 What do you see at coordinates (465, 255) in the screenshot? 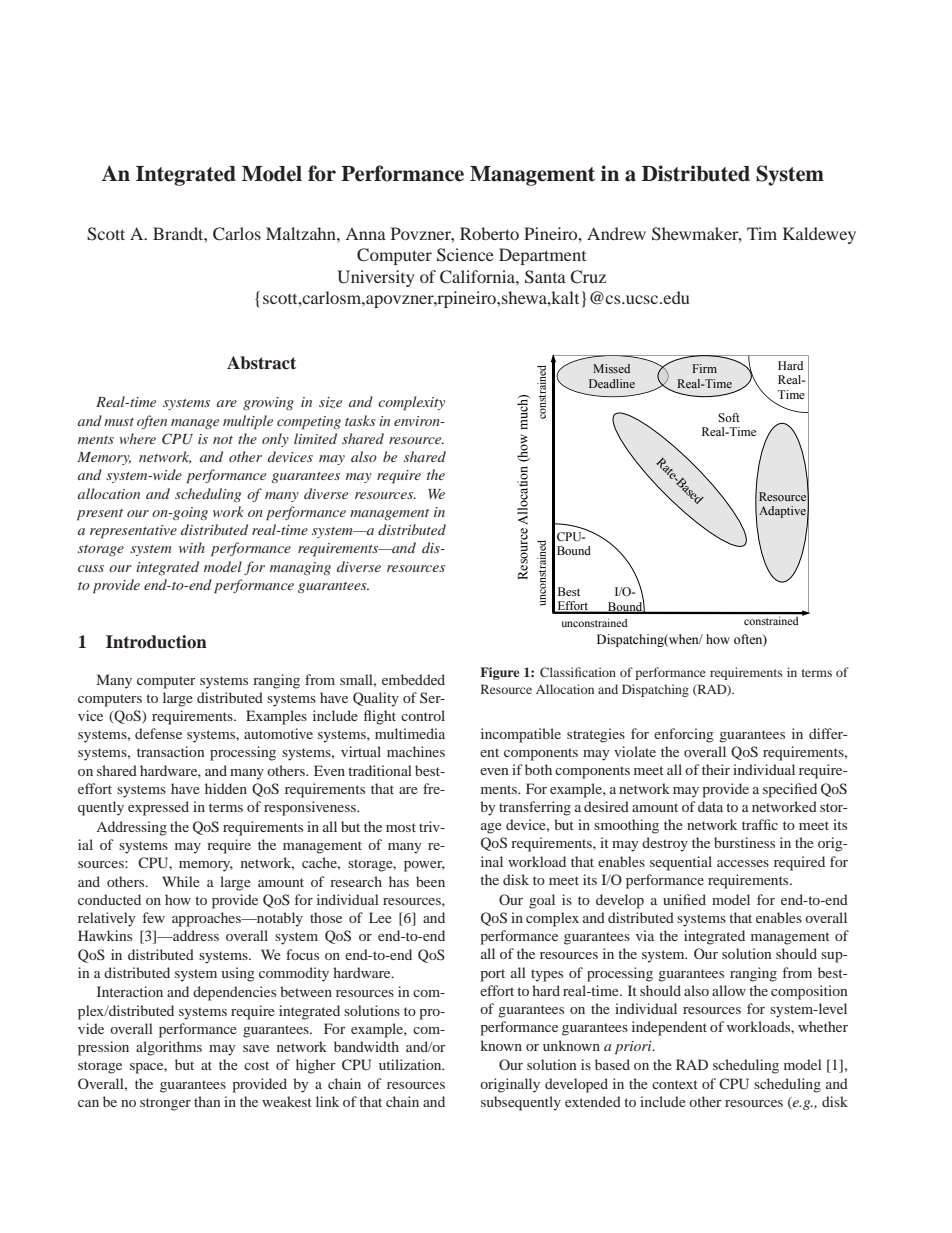
I see `Science` at bounding box center [465, 255].
